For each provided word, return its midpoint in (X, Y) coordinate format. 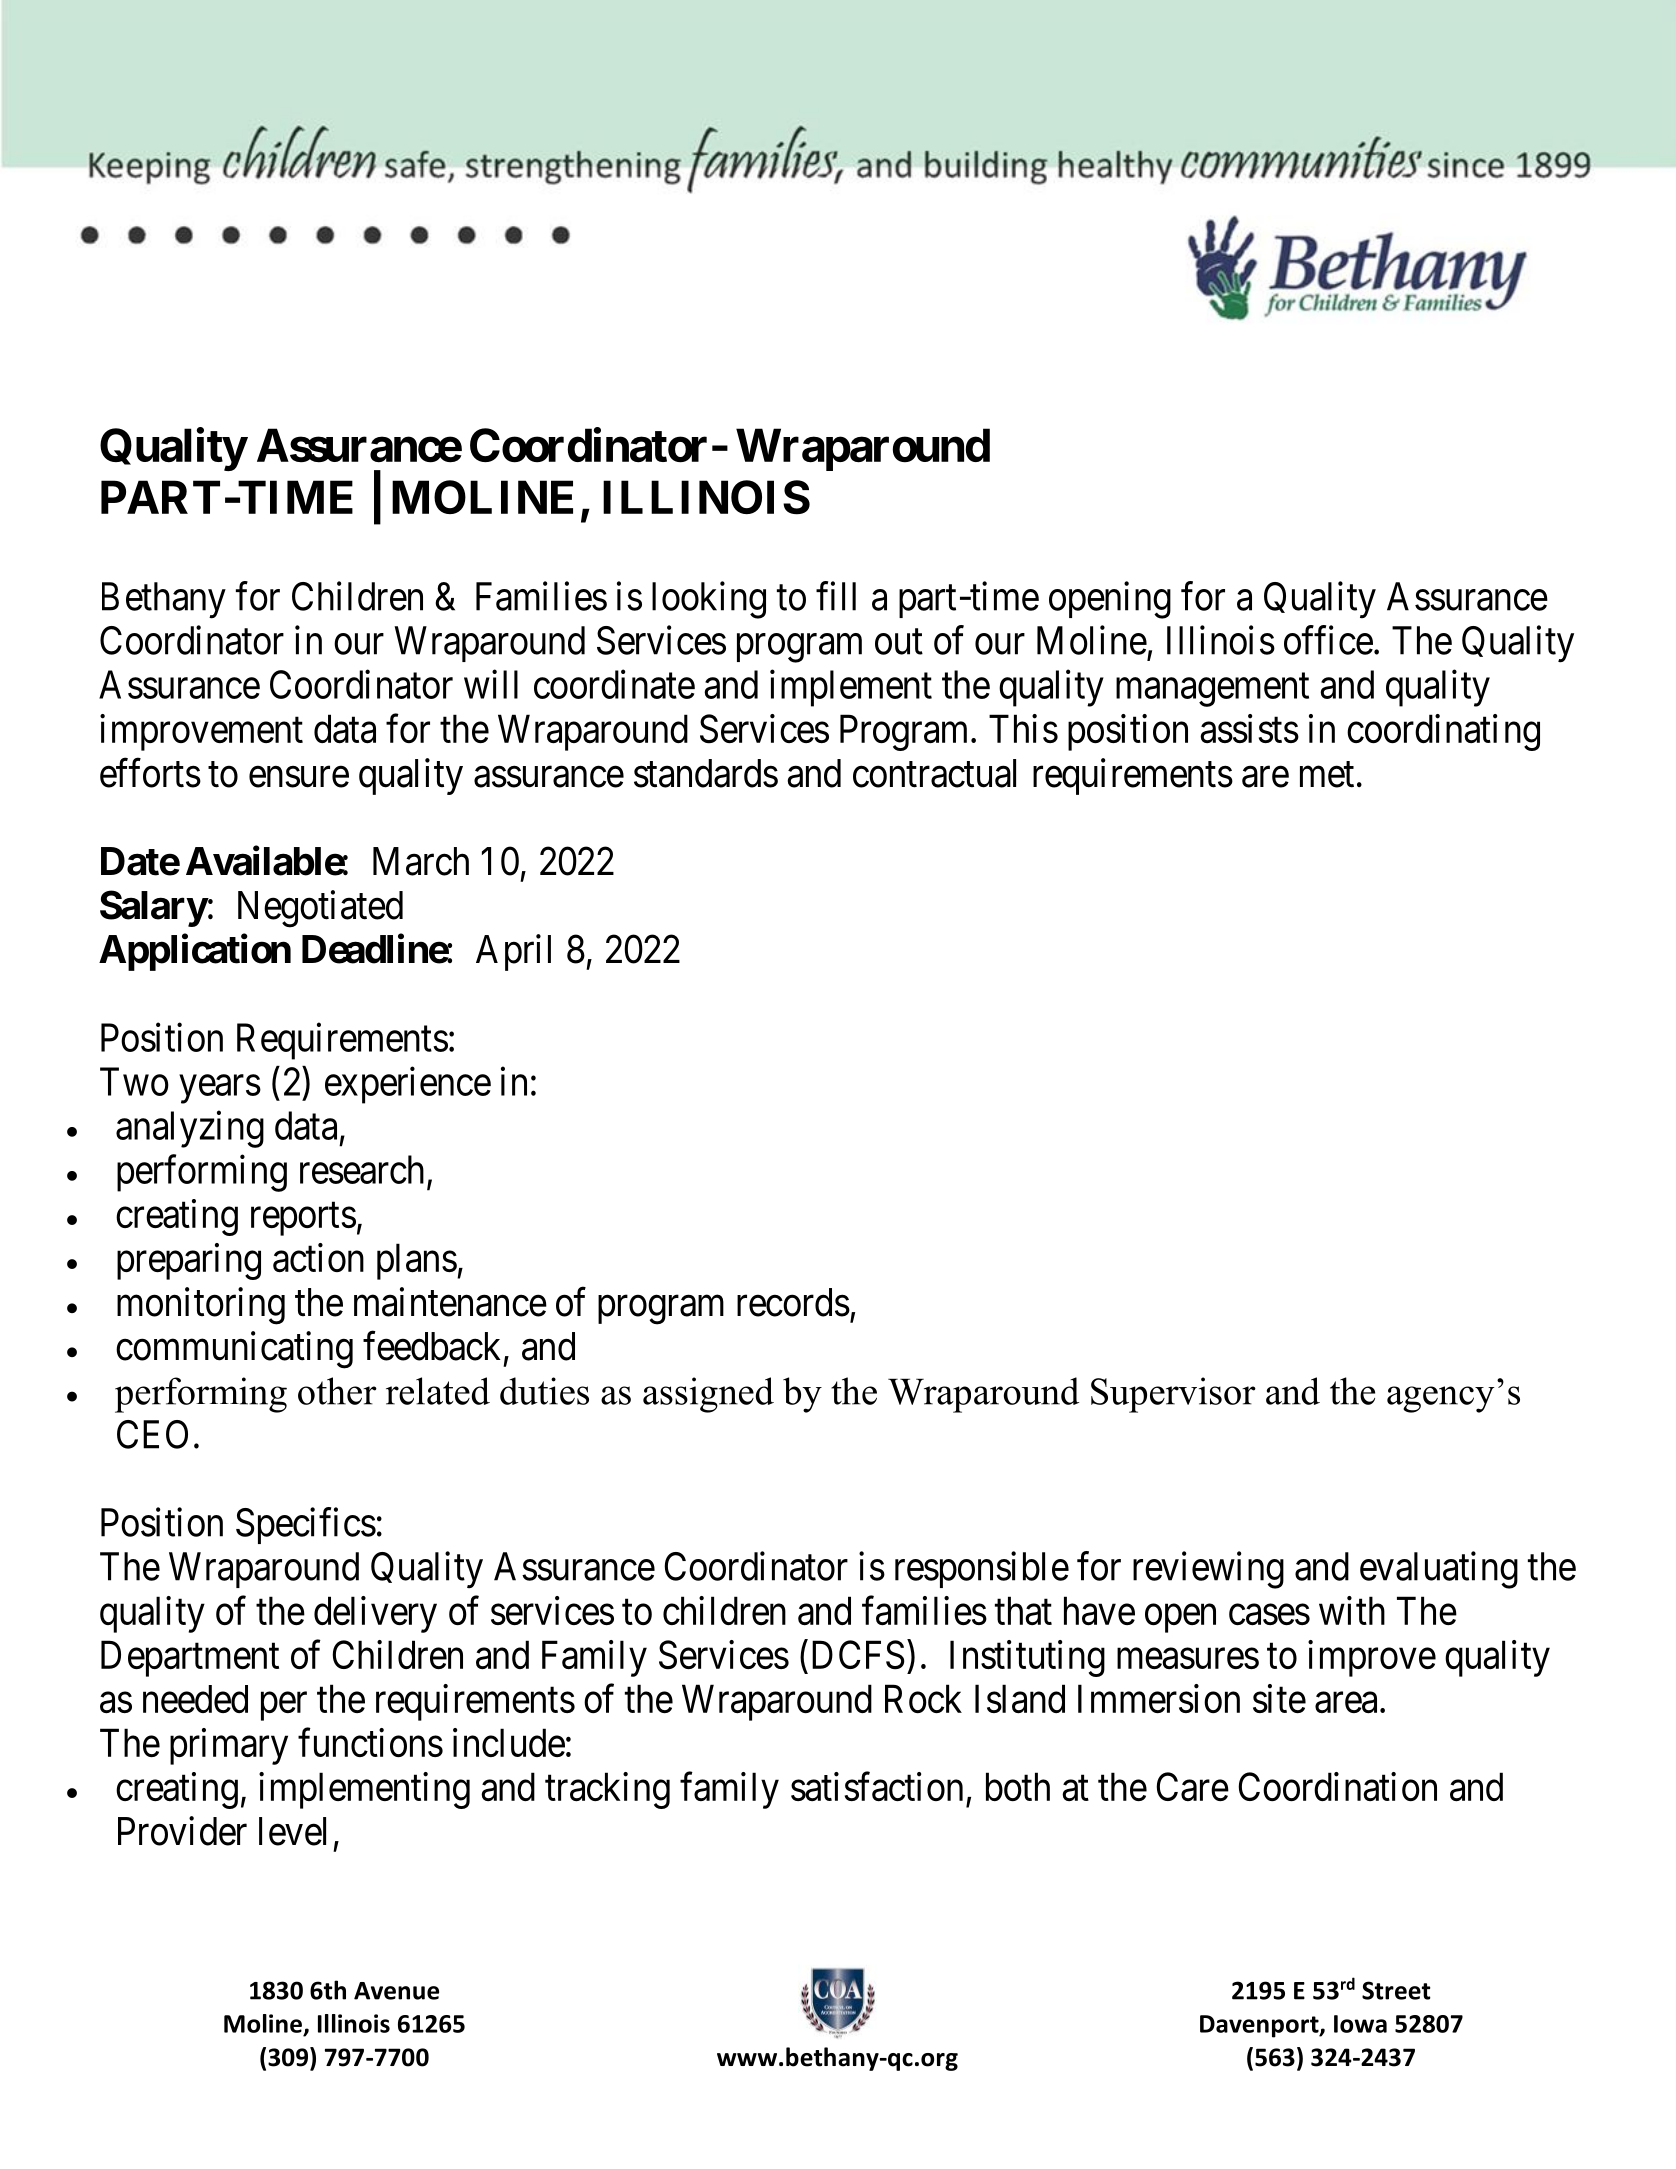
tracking (607, 1790)
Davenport (1260, 2026)
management (1212, 690)
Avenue (396, 1991)
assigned (708, 1395)
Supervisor (1173, 1395)
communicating (234, 1350)
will (491, 684)
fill (836, 596)
